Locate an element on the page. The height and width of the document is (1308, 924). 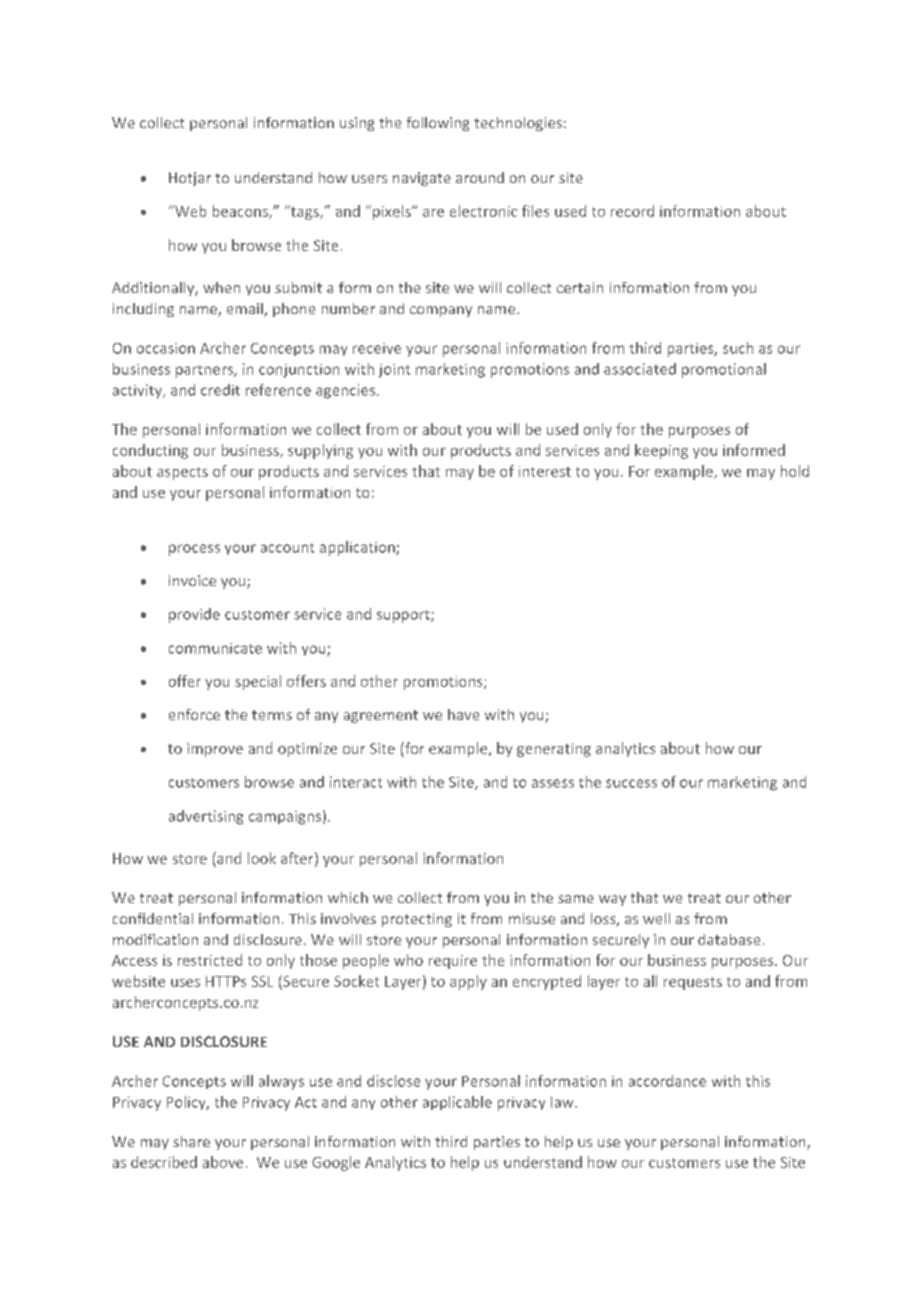
share is located at coordinates (191, 1141).
